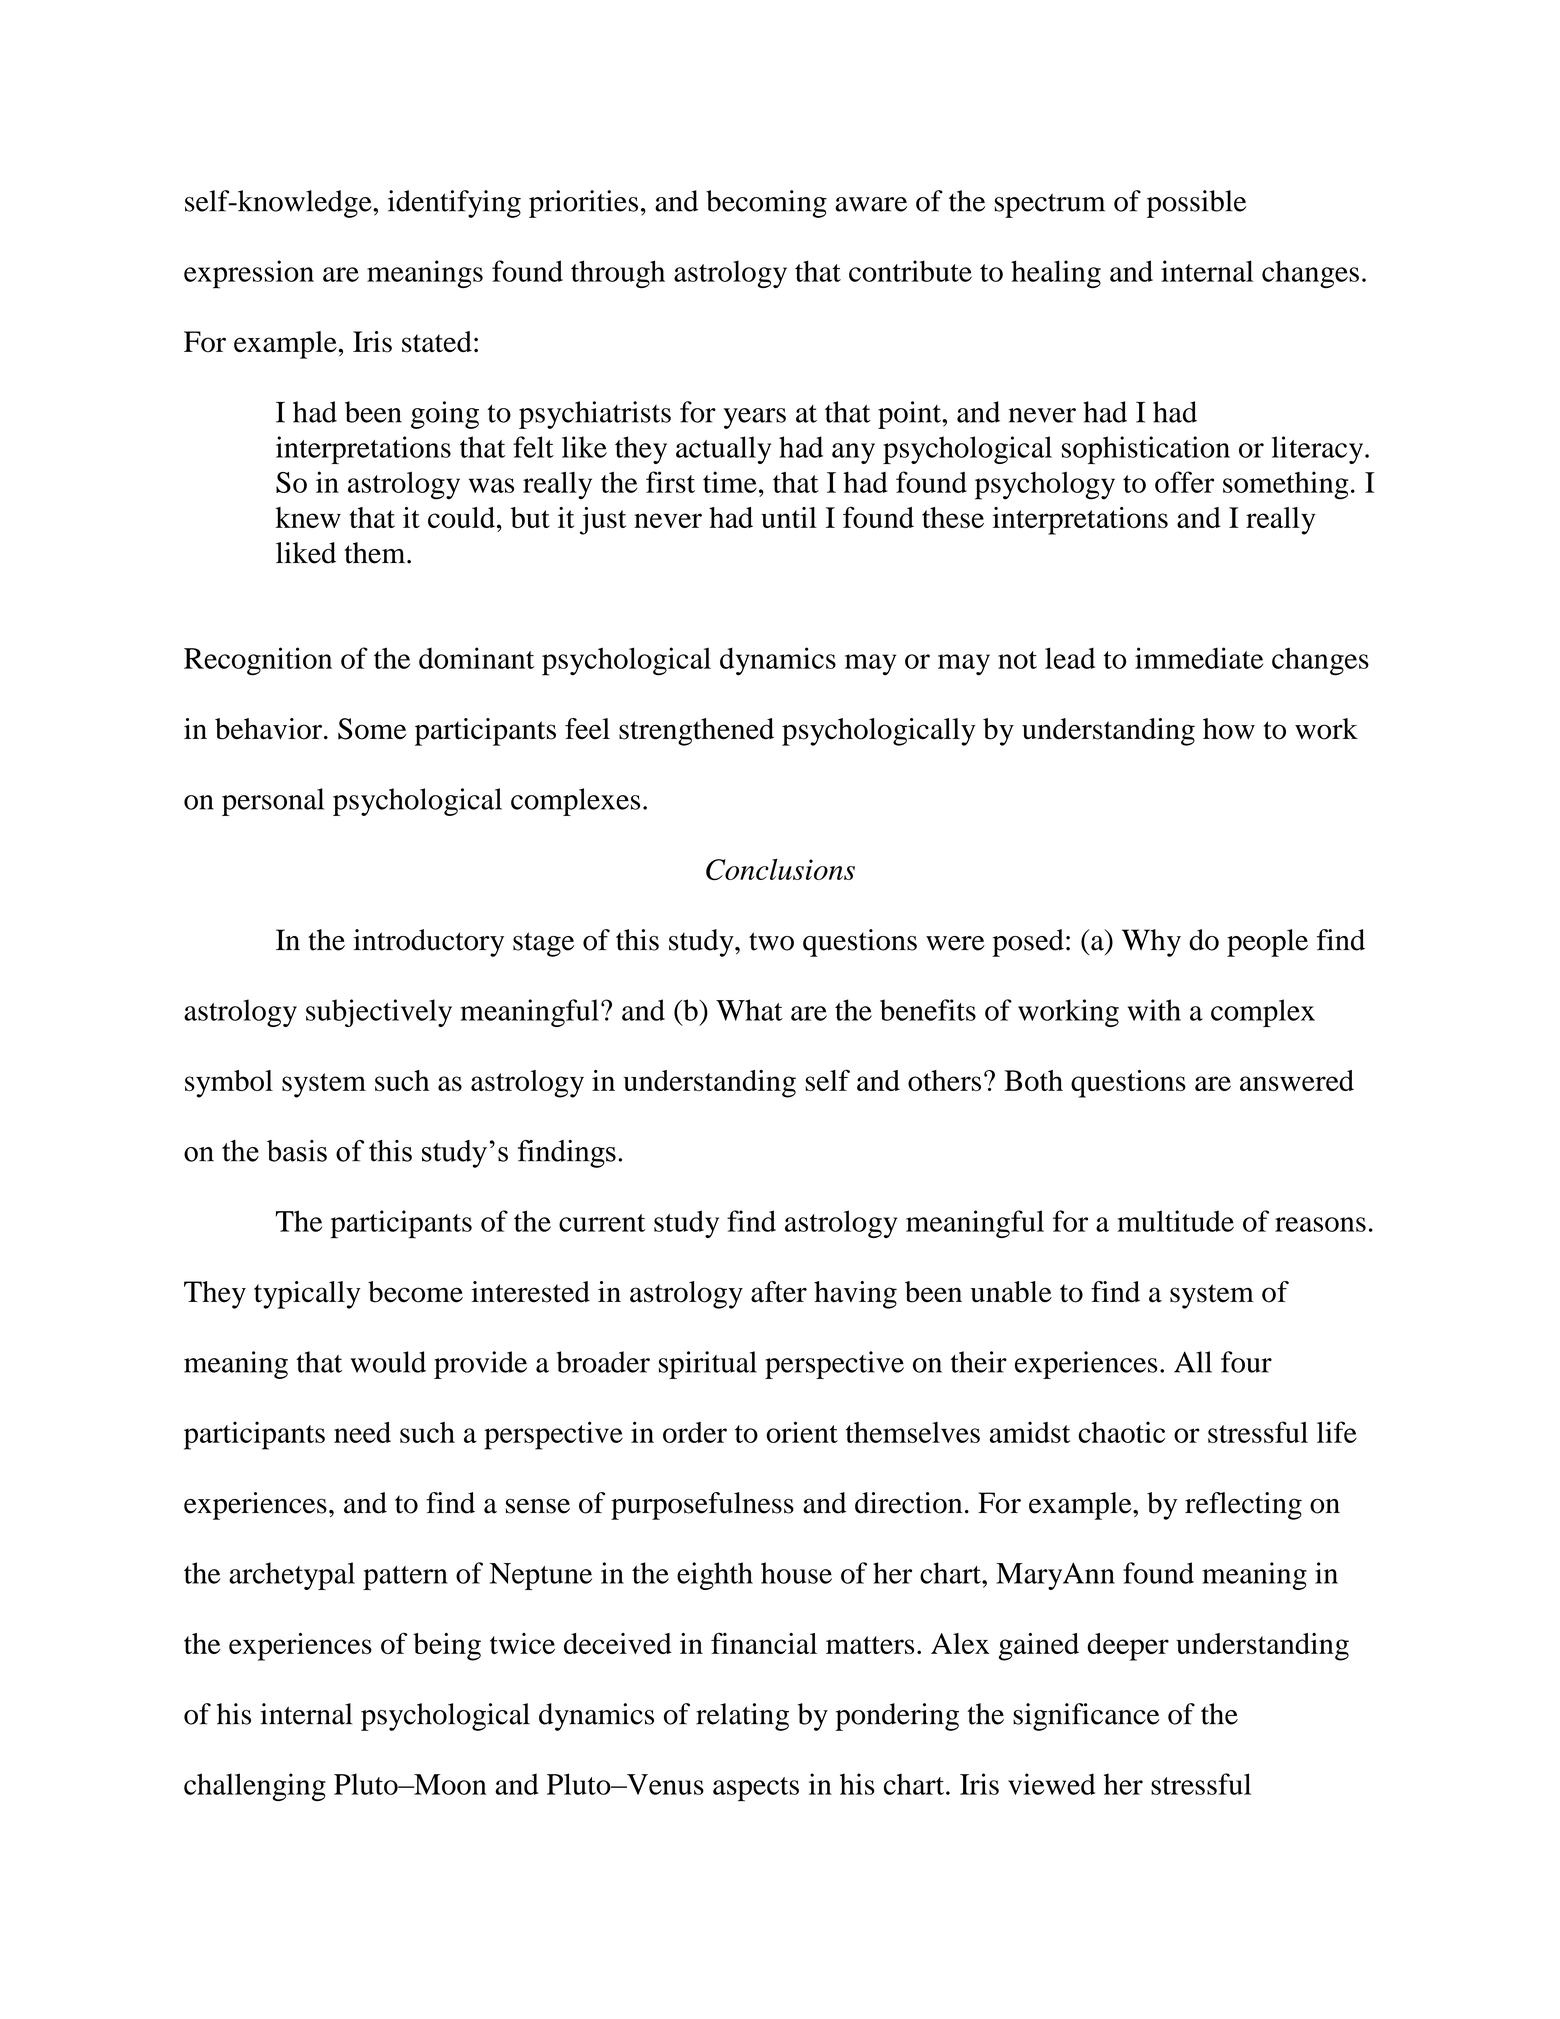 This screenshot has height=2019, width=1560. What do you see at coordinates (255, 1787) in the screenshot?
I see `challenging` at bounding box center [255, 1787].
